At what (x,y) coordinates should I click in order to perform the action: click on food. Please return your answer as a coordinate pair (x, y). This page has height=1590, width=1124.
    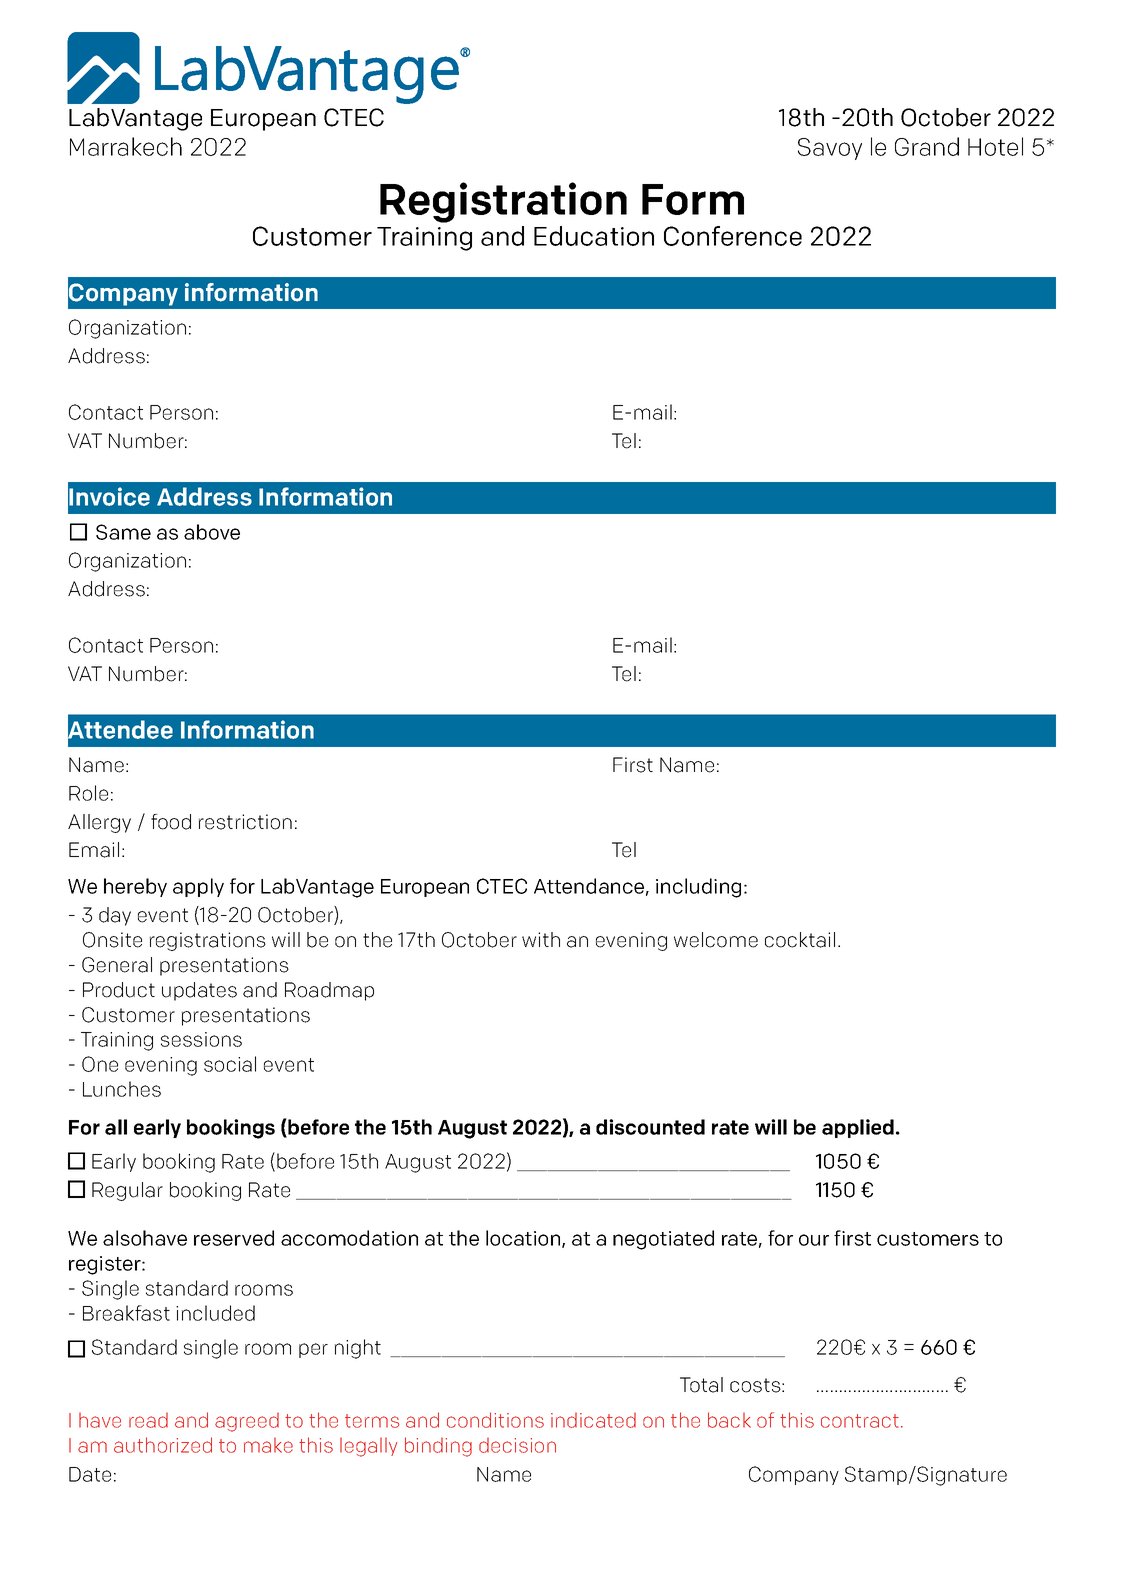
    Looking at the image, I should click on (171, 822).
